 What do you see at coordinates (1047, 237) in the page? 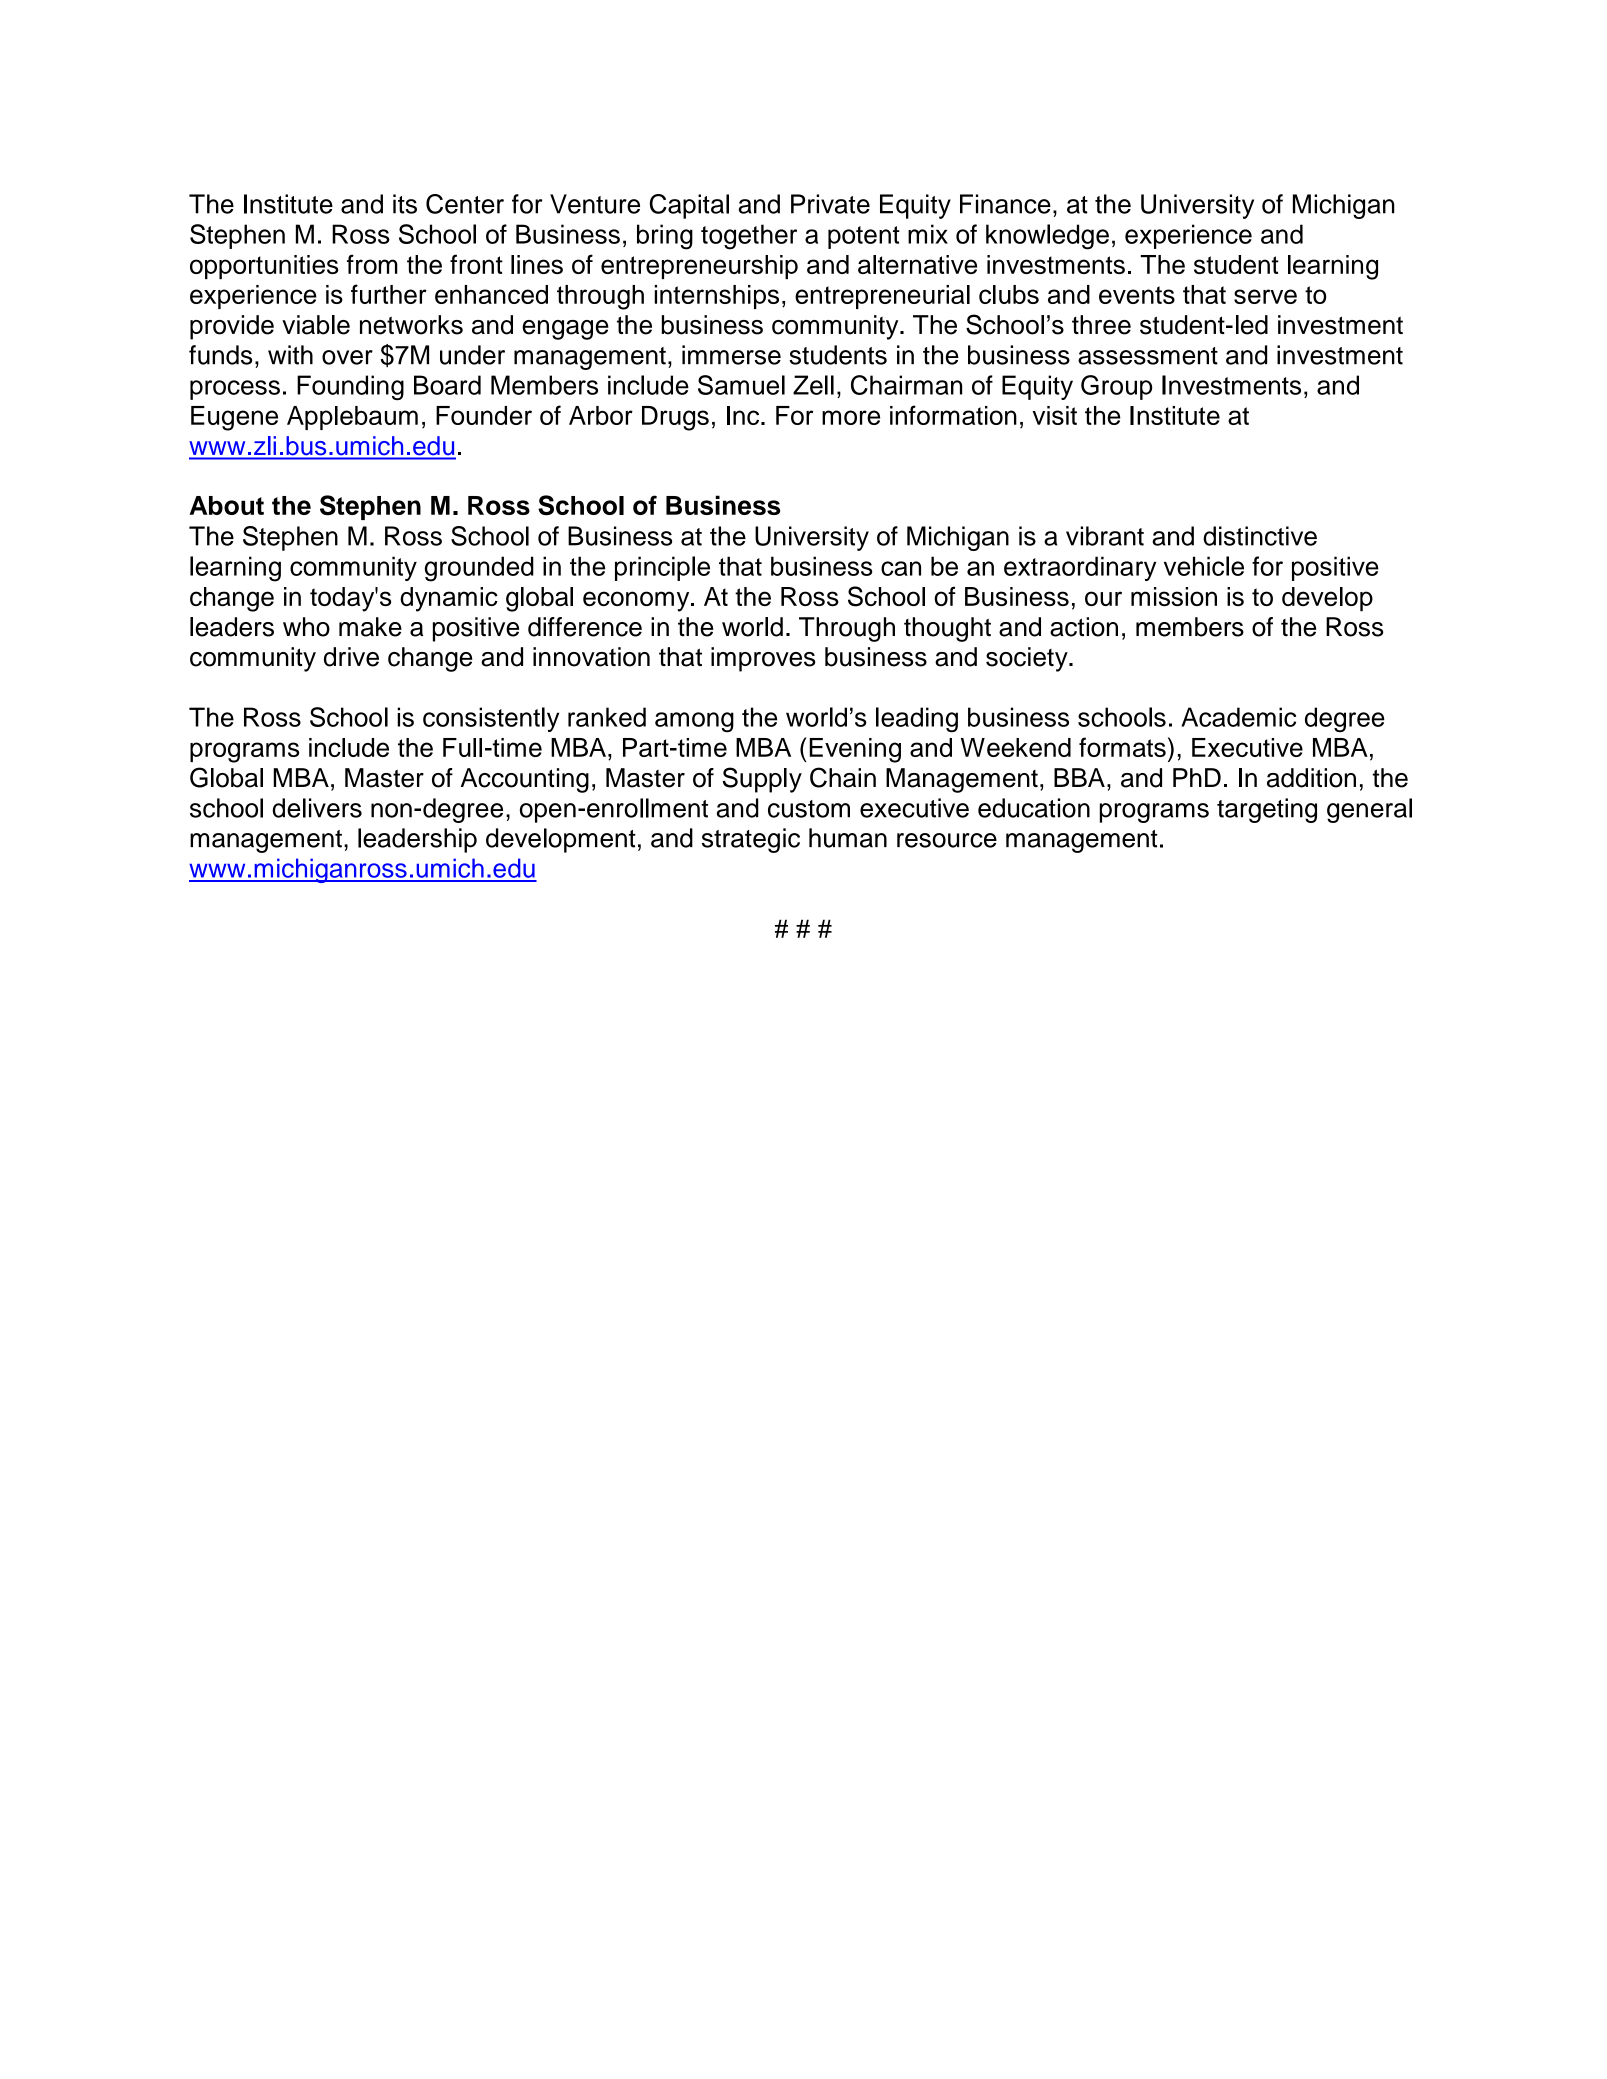
I see `knowledge` at bounding box center [1047, 237].
